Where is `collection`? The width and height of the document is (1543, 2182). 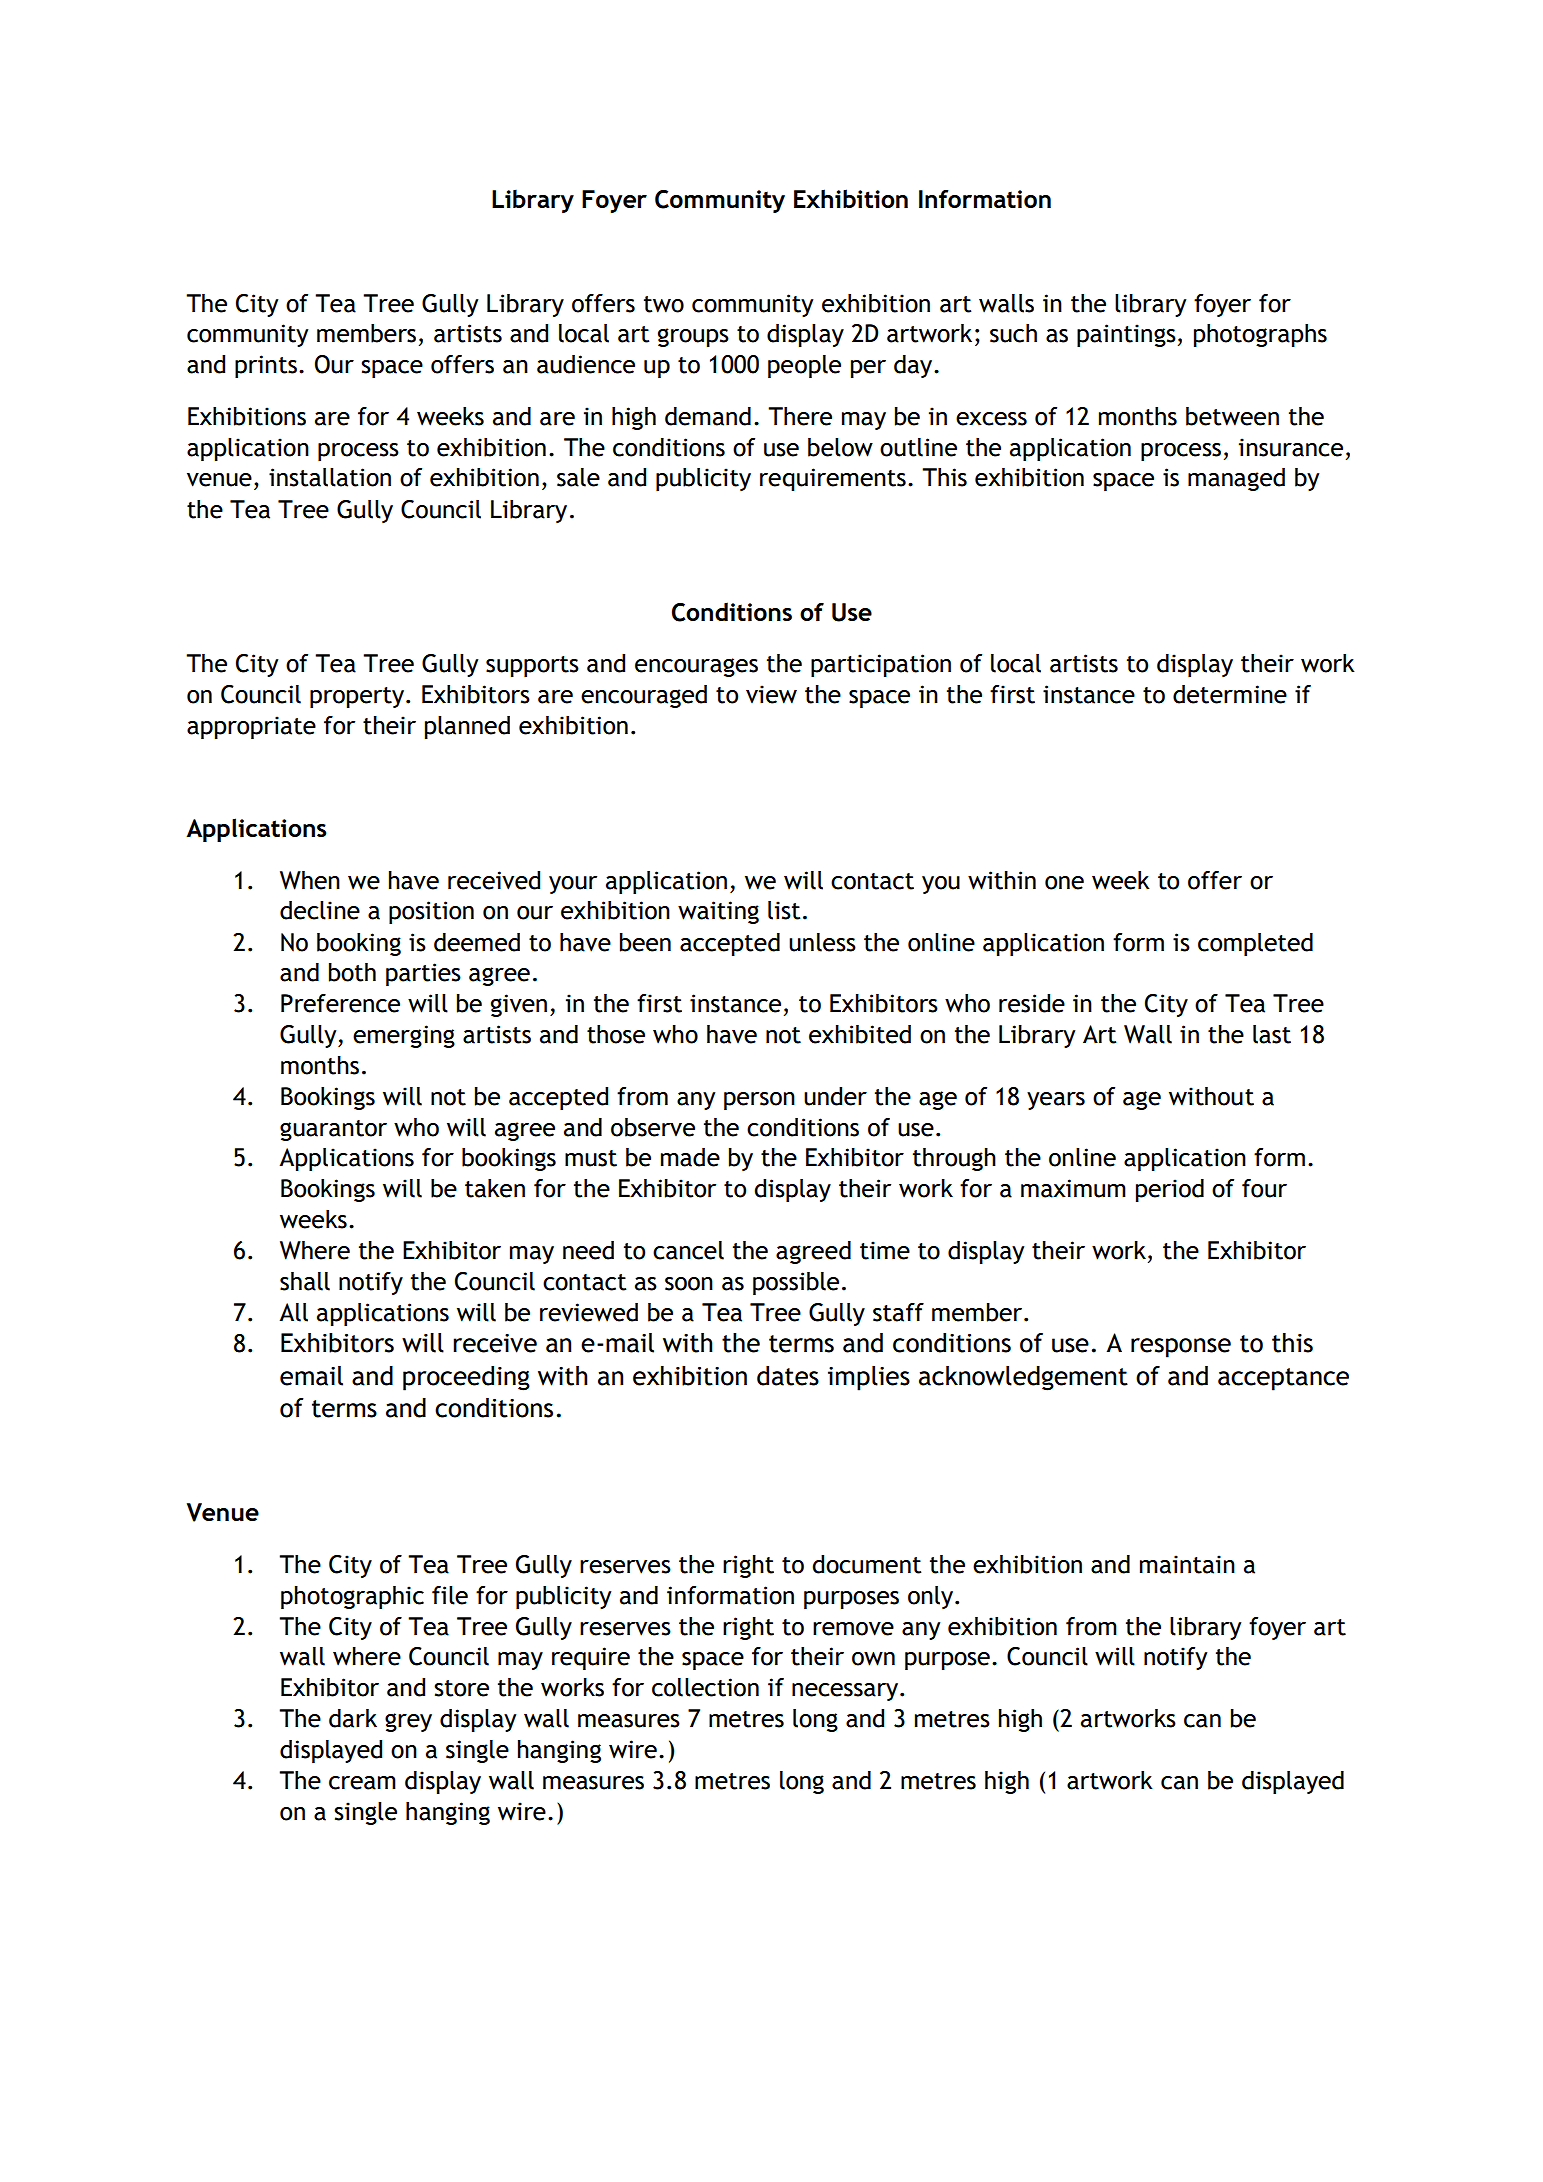 collection is located at coordinates (705, 1687).
